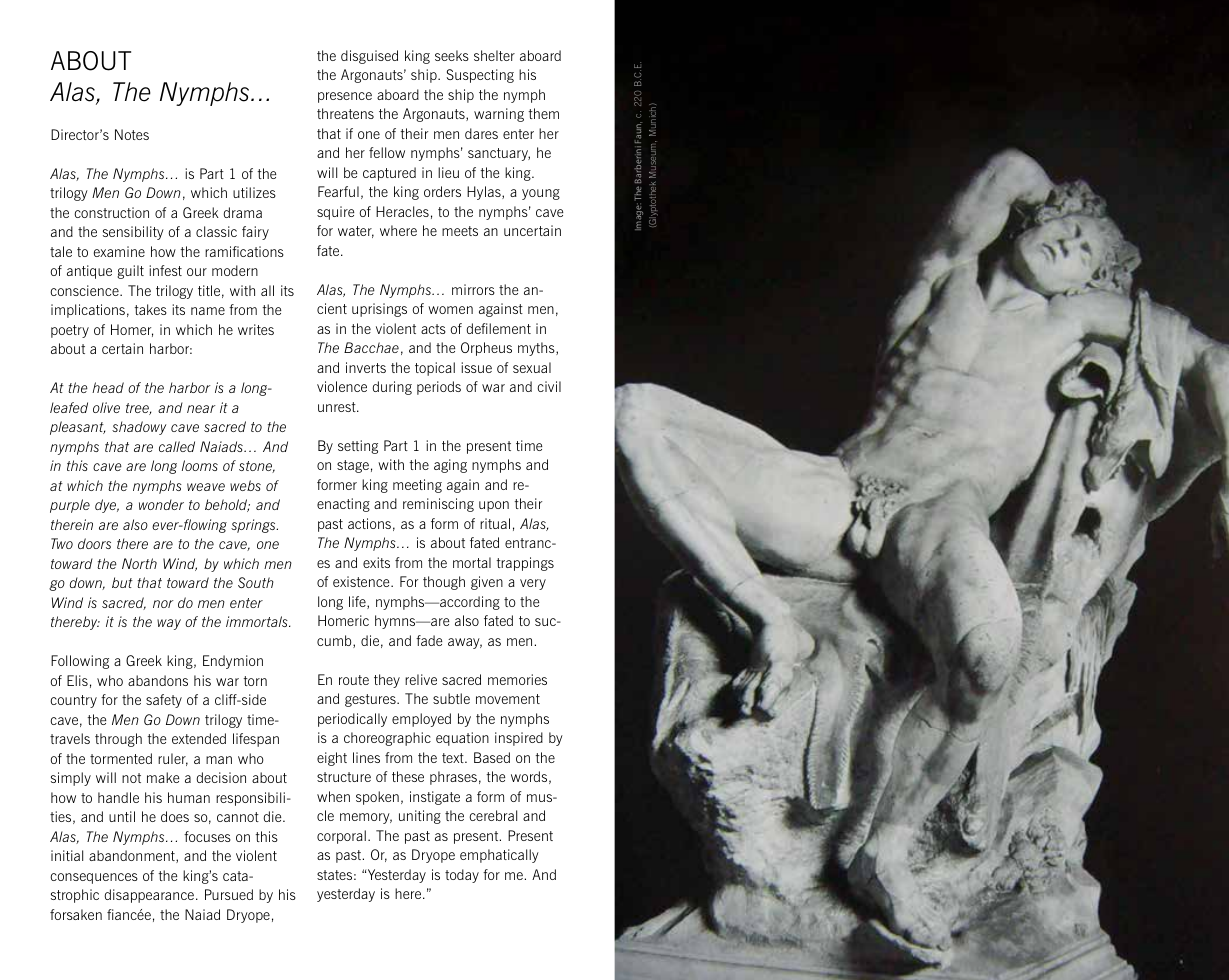 The height and width of the page is (980, 1229). I want to click on corporal, so click(341, 837).
